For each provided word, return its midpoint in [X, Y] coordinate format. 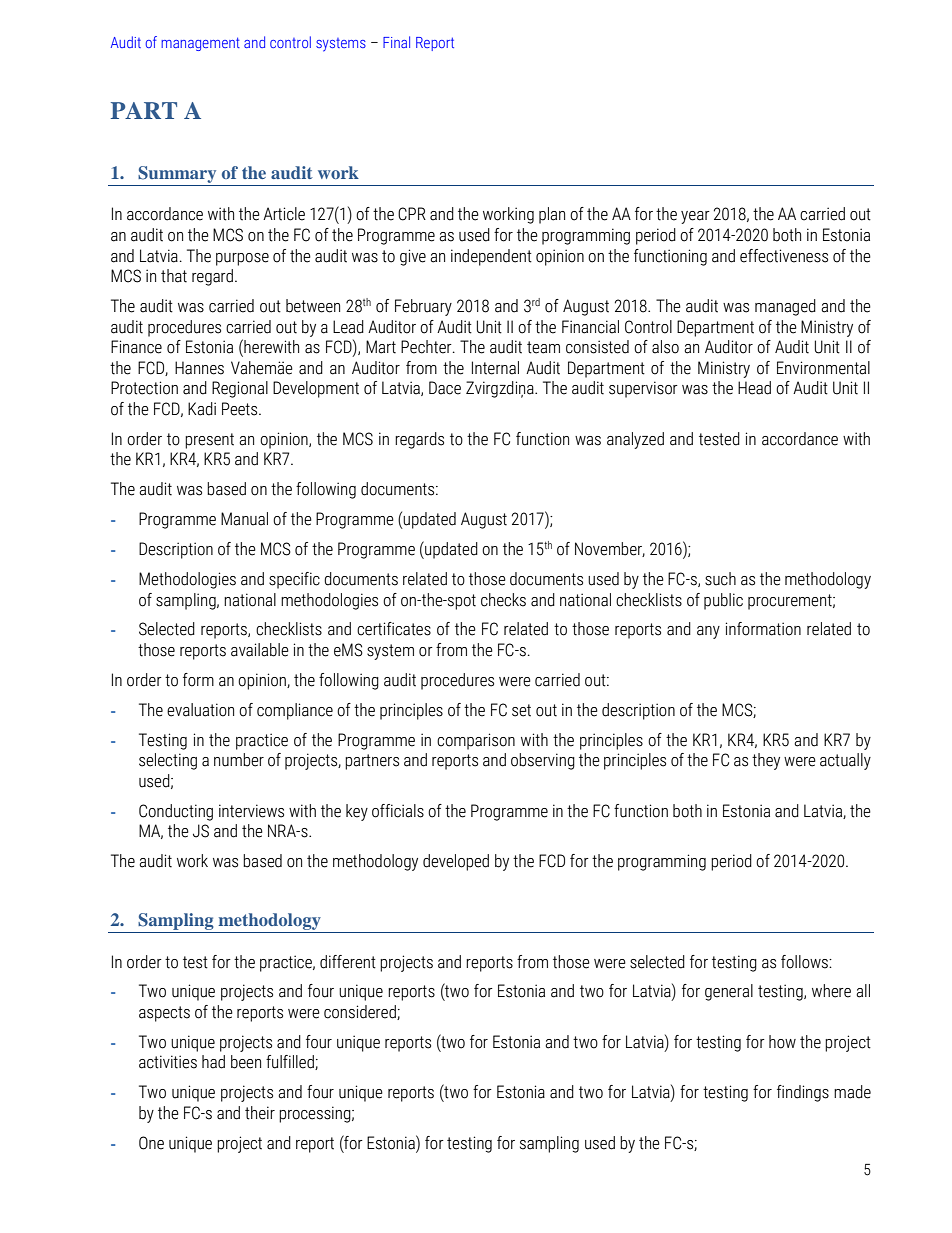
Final [396, 42]
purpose [242, 259]
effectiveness [784, 256]
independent [491, 257]
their [260, 1113]
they [766, 761]
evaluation [200, 710]
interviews [251, 811]
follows [805, 962]
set [521, 710]
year [695, 217]
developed [456, 862]
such [720, 579]
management [200, 44]
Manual [244, 519]
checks [503, 600]
